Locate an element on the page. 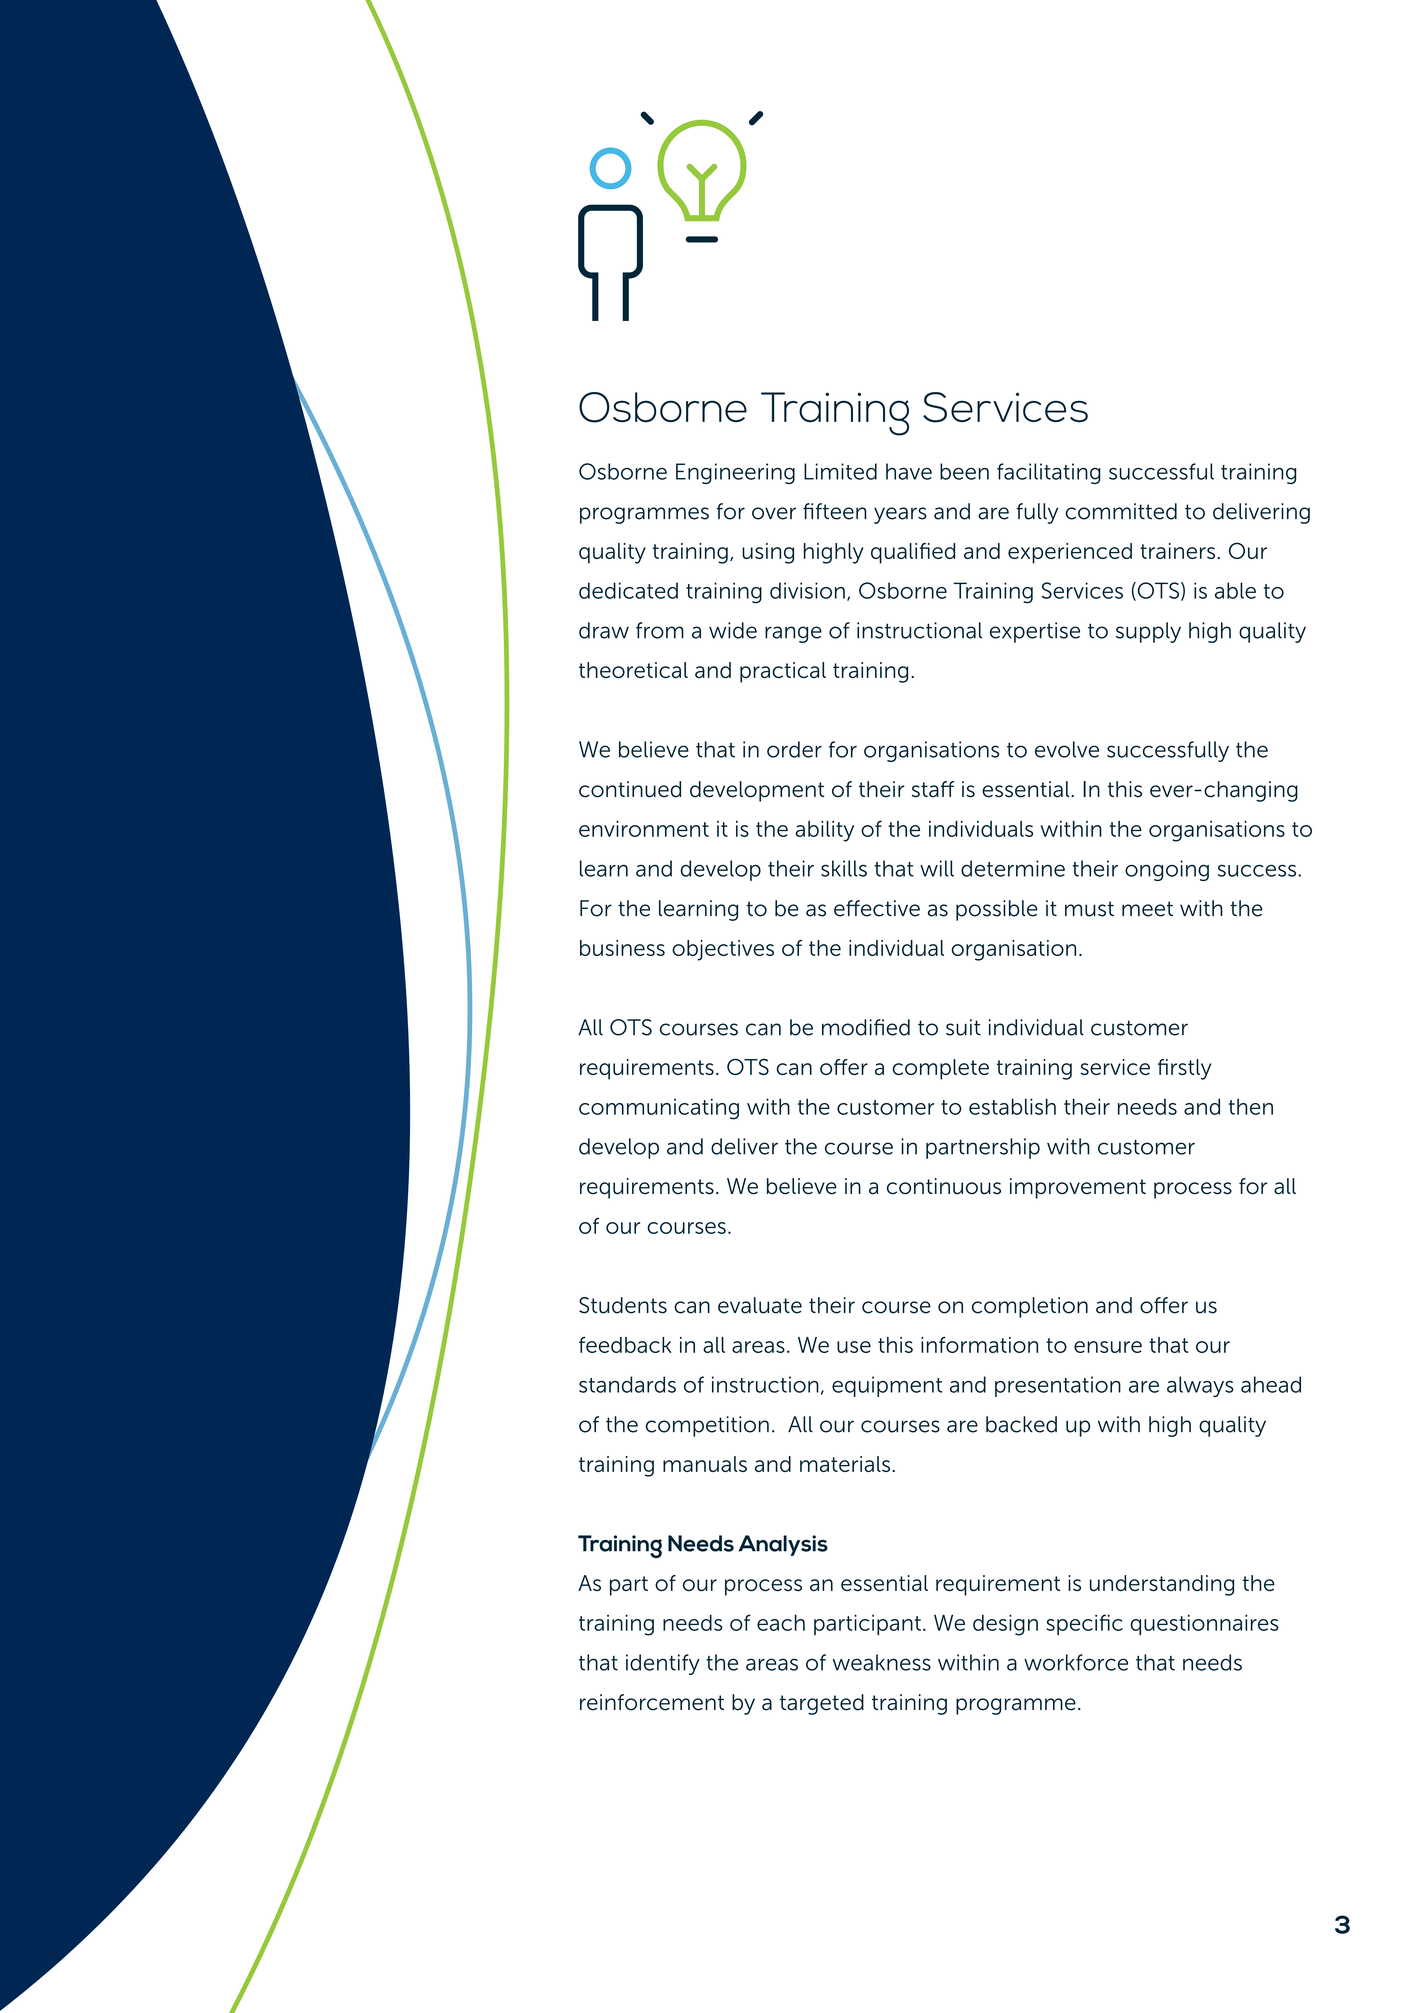 The image size is (1423, 2013). environment is located at coordinates (644, 829).
